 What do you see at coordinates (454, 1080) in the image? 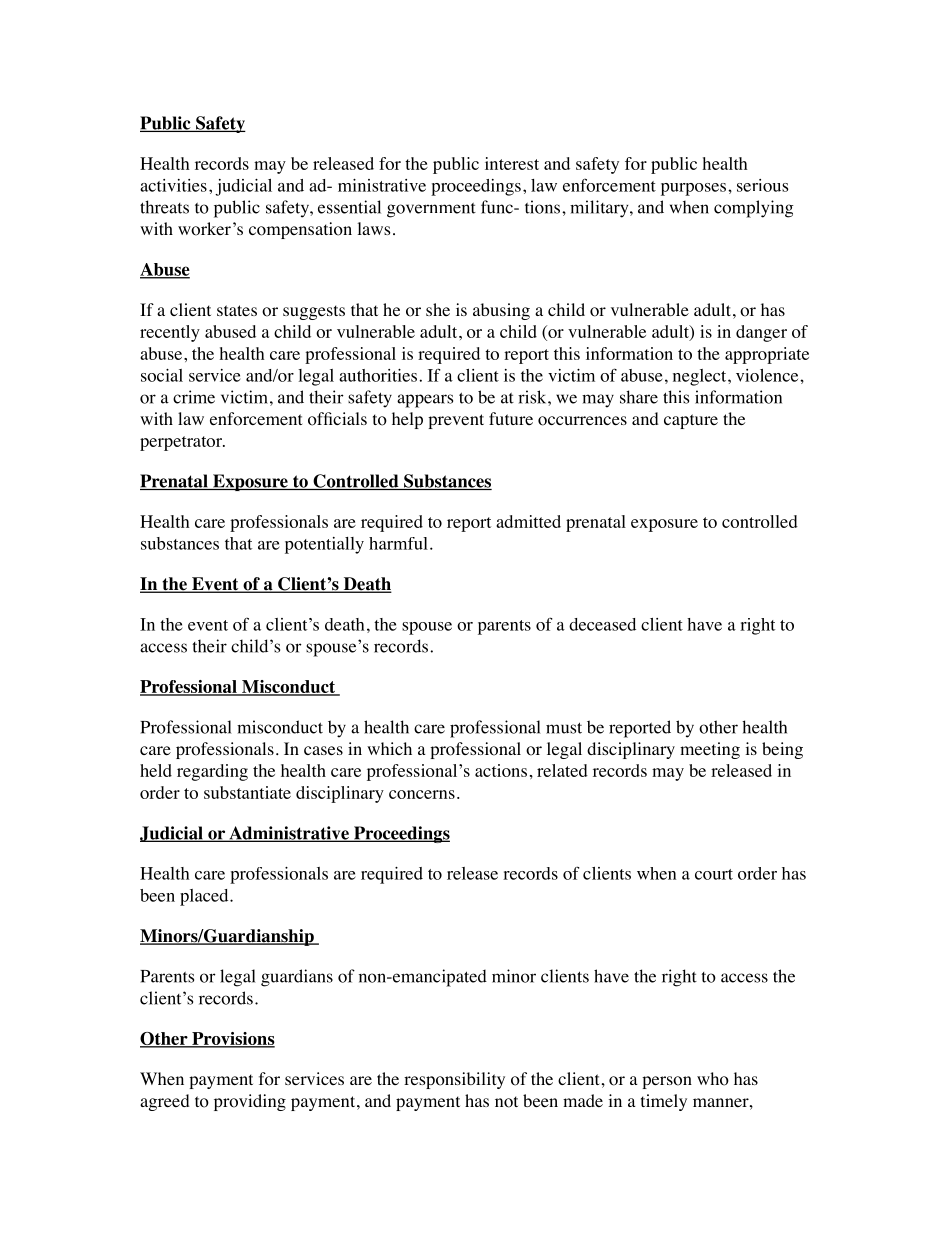
I see `responsibility` at bounding box center [454, 1080].
